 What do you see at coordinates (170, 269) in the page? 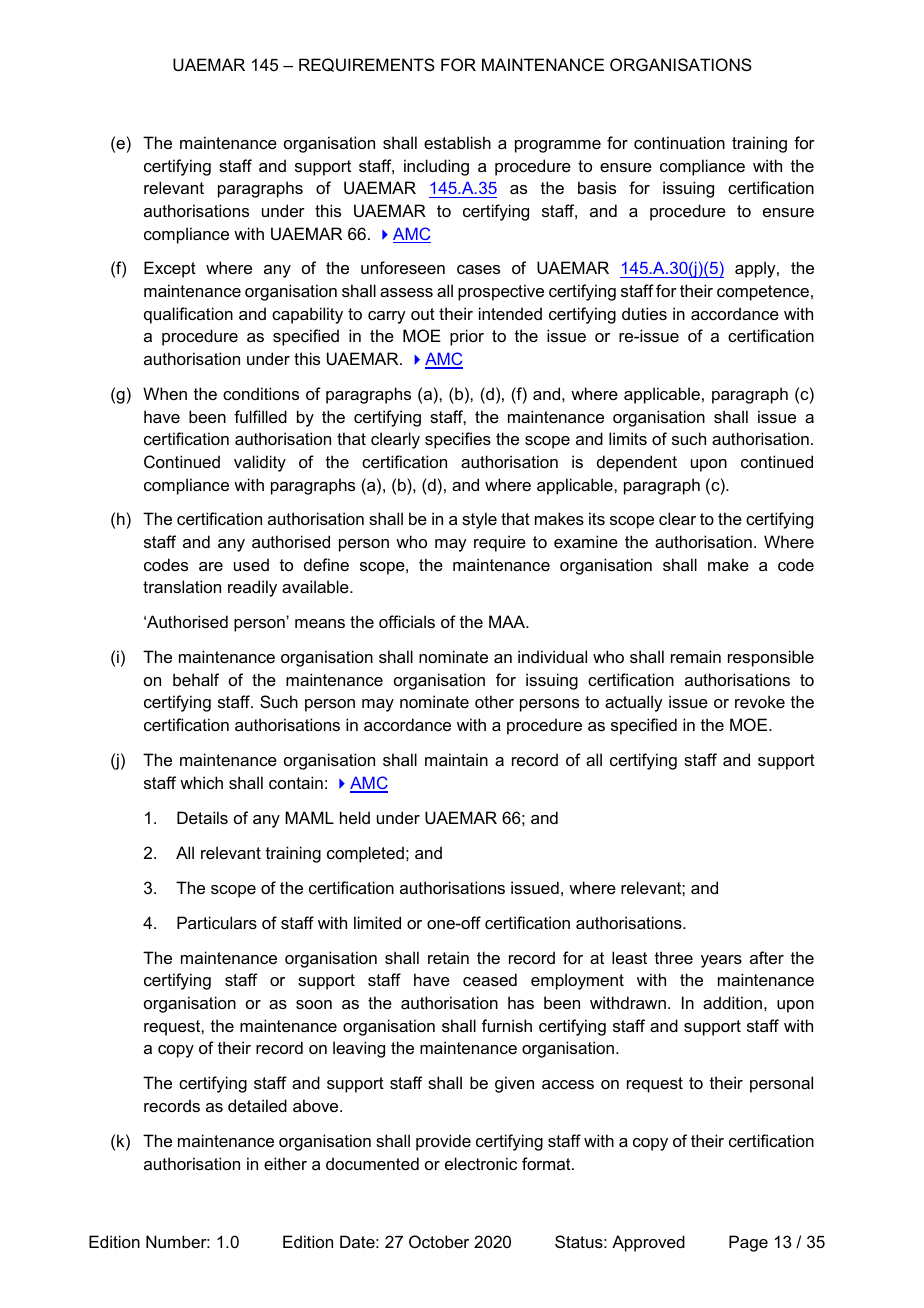
I see `Except` at bounding box center [170, 269].
